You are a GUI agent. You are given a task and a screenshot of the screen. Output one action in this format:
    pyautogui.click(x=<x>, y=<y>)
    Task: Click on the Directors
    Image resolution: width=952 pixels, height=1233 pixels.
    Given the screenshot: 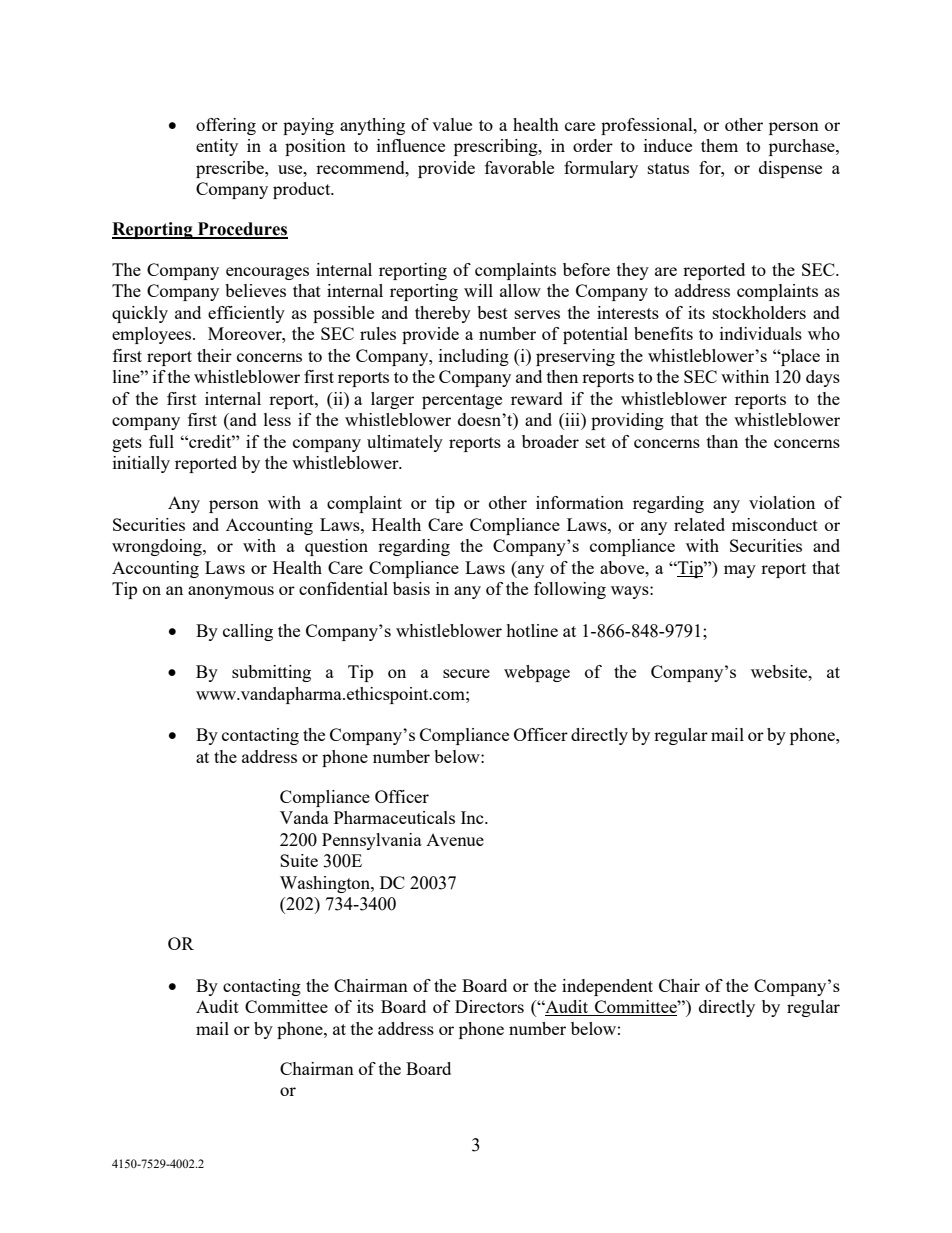 What is the action you would take?
    pyautogui.click(x=489, y=1006)
